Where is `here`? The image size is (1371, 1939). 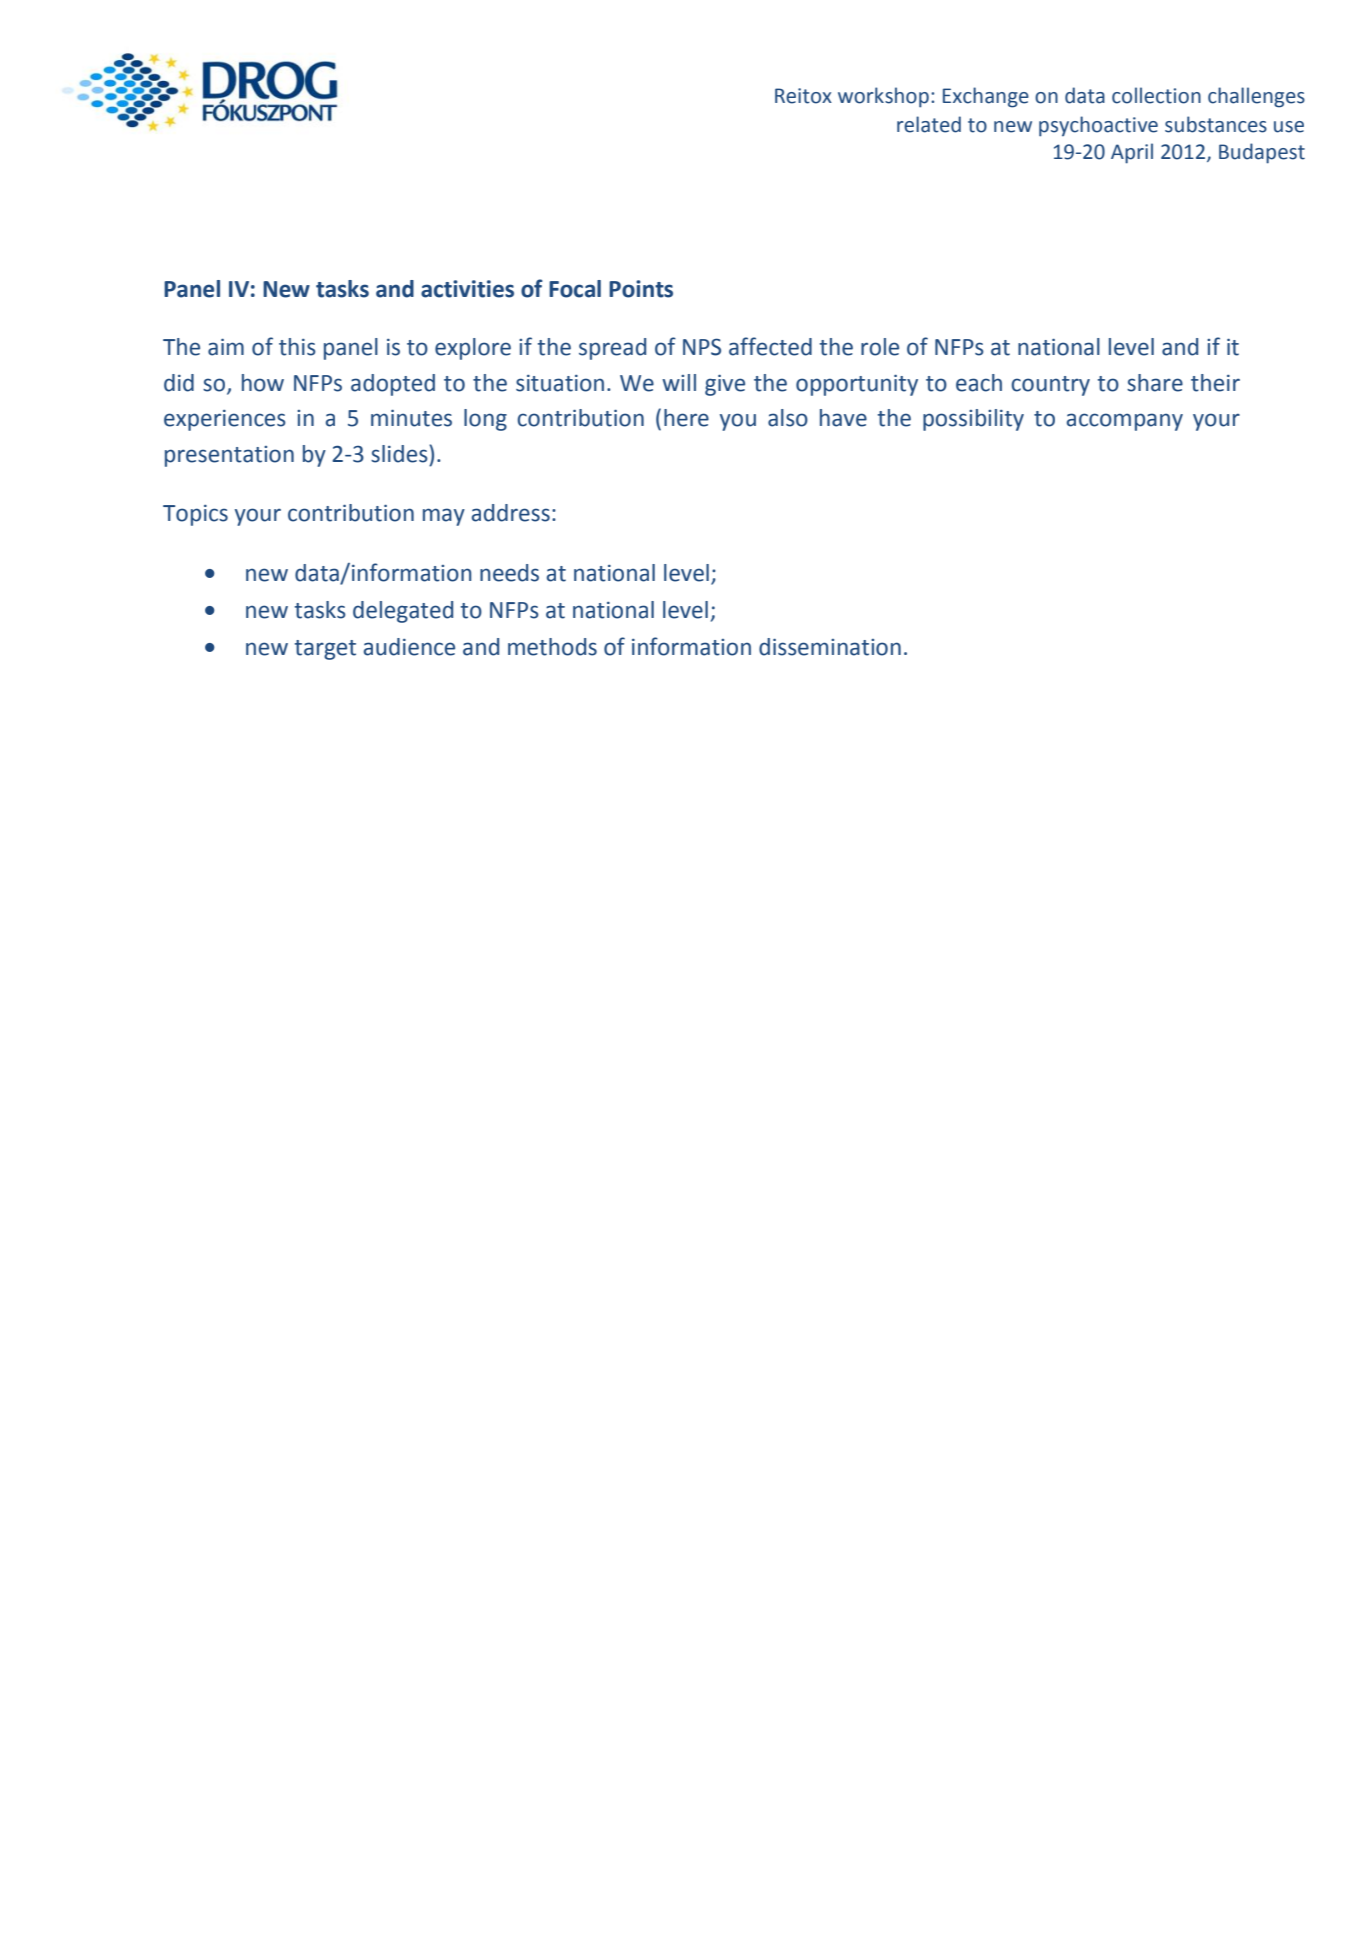 here is located at coordinates (686, 418).
